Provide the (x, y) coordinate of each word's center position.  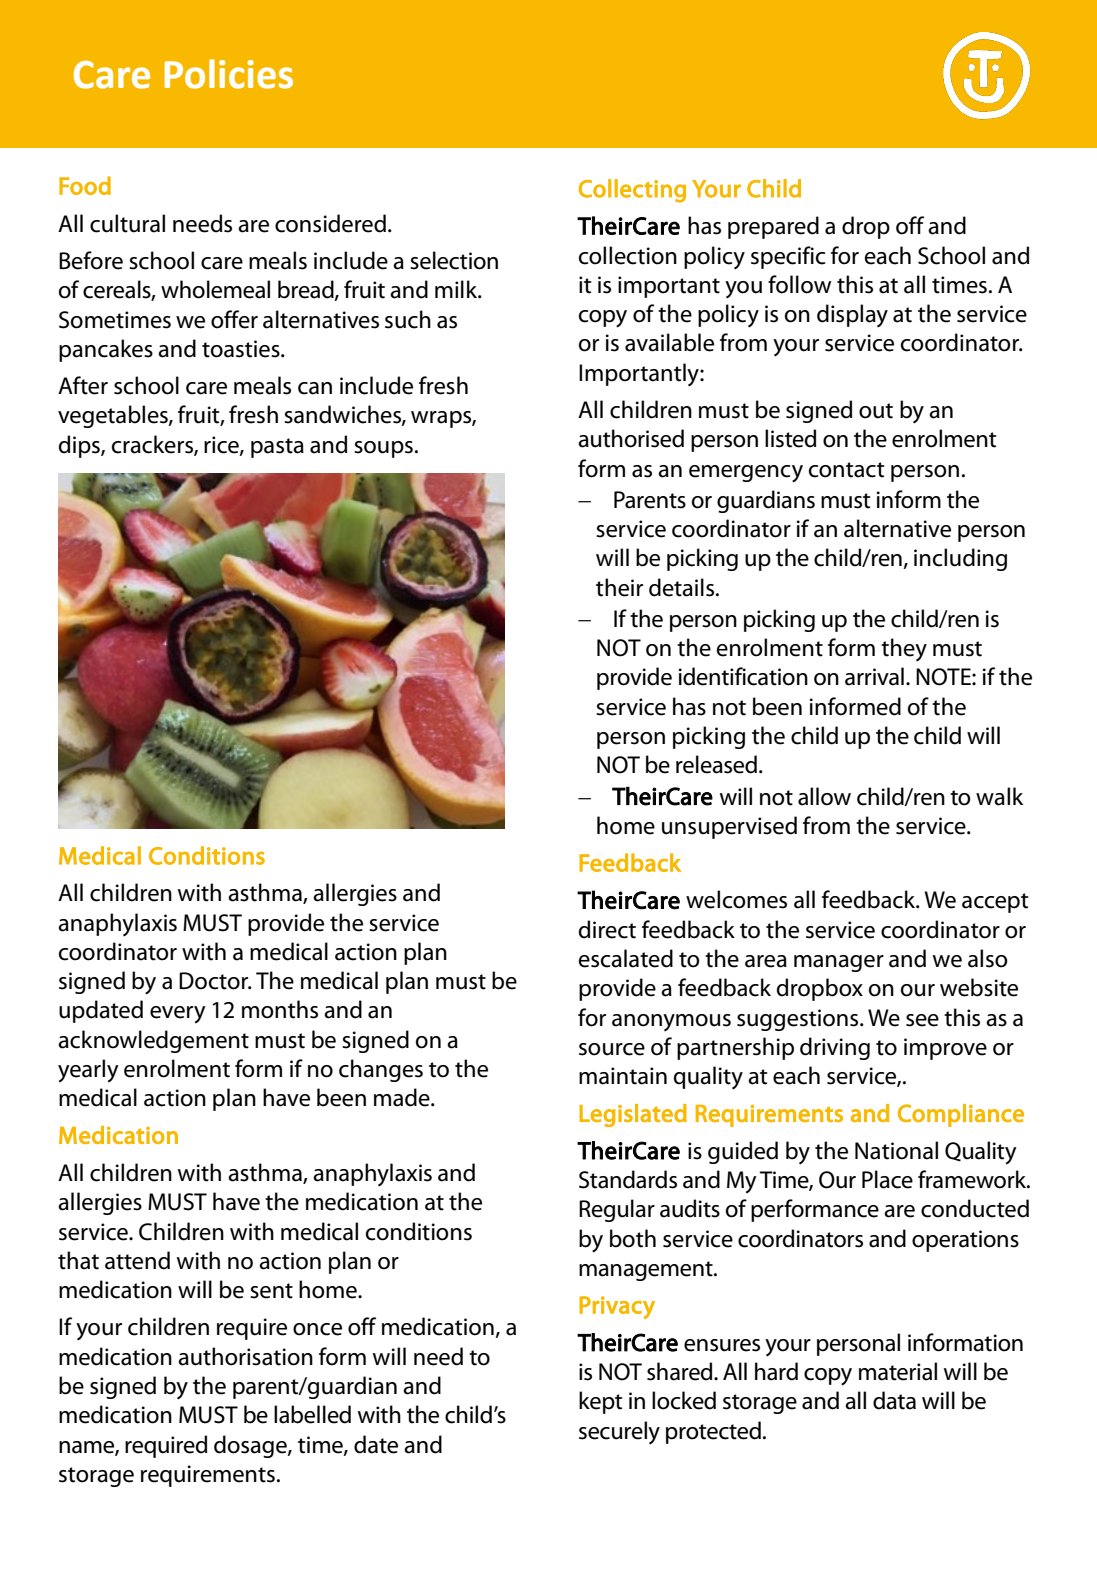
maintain (623, 1076)
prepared (773, 227)
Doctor (215, 981)
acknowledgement (153, 1041)
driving (835, 1048)
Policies (229, 74)
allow (824, 796)
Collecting (632, 191)
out (876, 411)
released (716, 764)
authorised (631, 438)
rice (222, 445)
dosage (251, 1446)
